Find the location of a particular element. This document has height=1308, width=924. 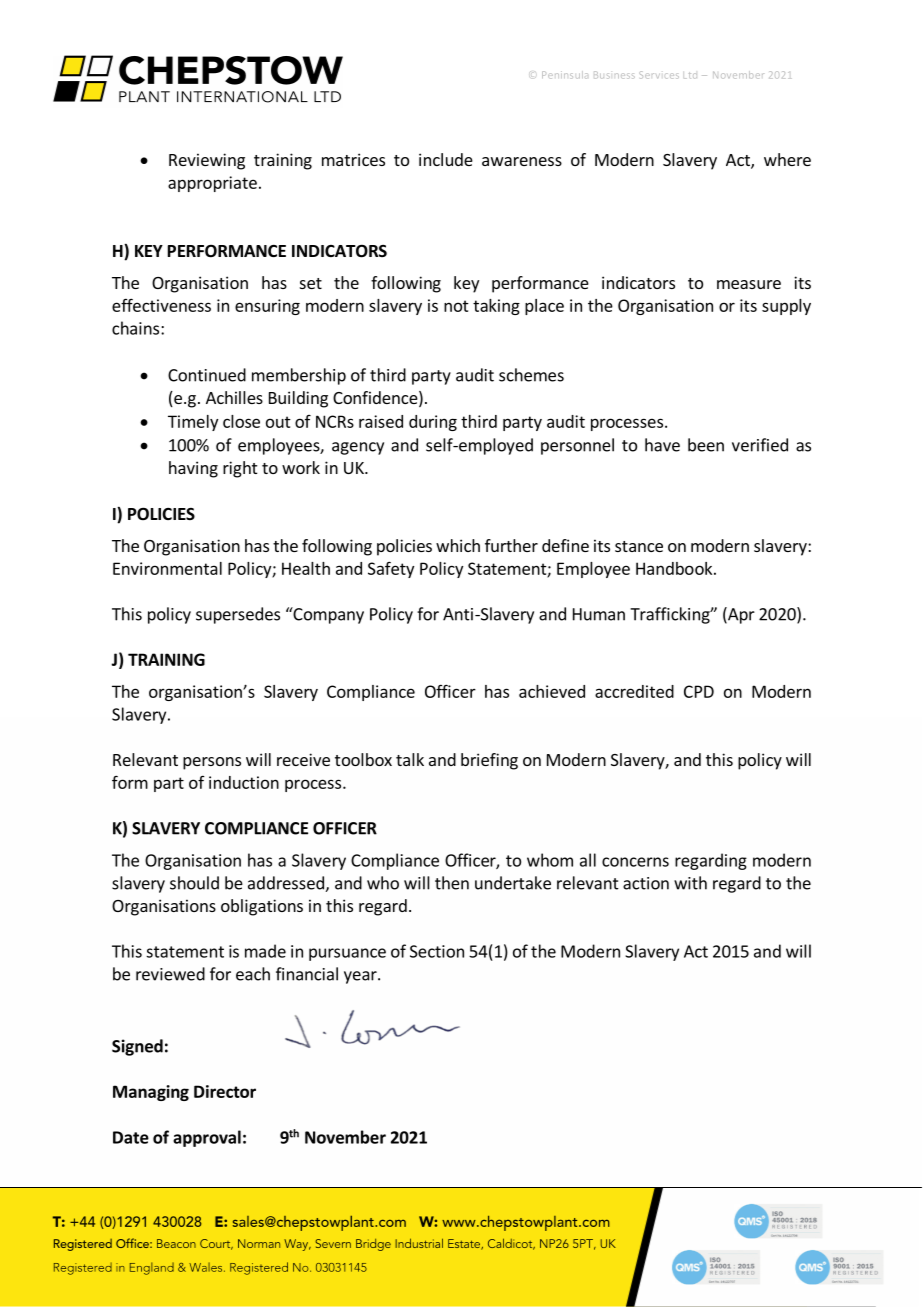

measure is located at coordinates (749, 284).
